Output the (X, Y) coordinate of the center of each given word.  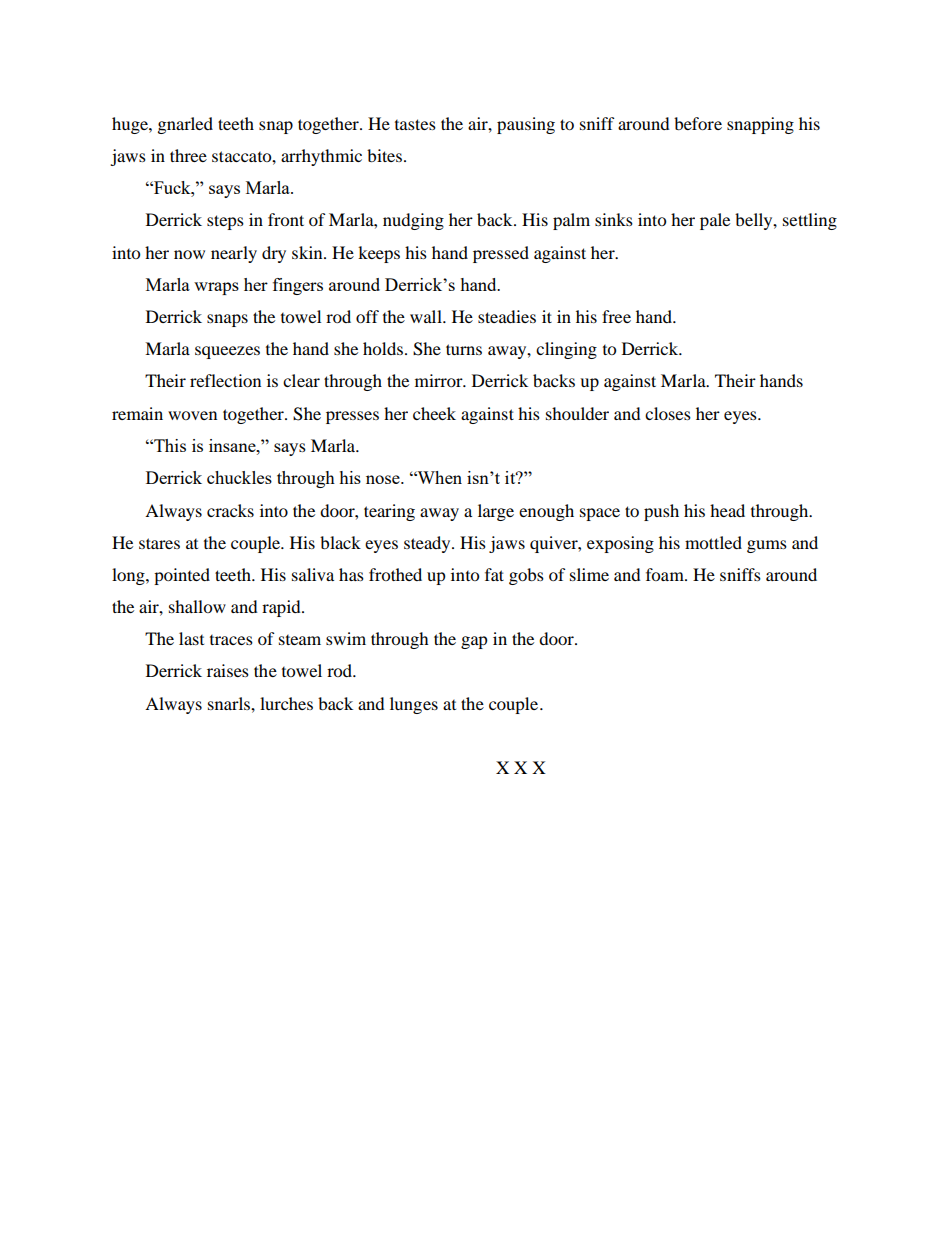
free (616, 316)
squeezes (227, 352)
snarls (230, 703)
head (727, 510)
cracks (230, 510)
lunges (414, 705)
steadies (507, 316)
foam (666, 574)
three (188, 155)
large (496, 512)
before (698, 123)
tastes (415, 124)
